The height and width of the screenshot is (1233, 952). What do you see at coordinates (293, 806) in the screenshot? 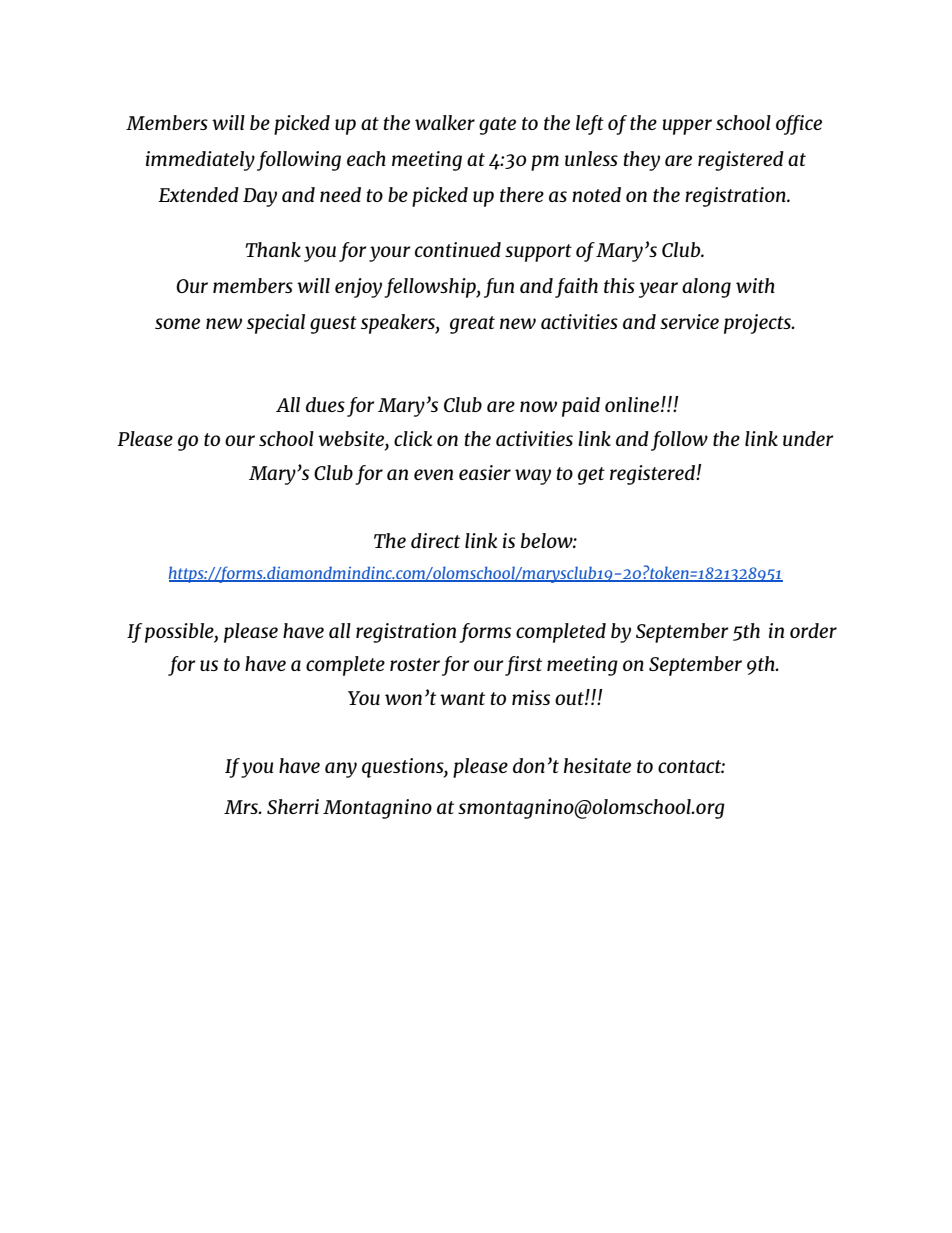
I see `Sherri` at bounding box center [293, 806].
